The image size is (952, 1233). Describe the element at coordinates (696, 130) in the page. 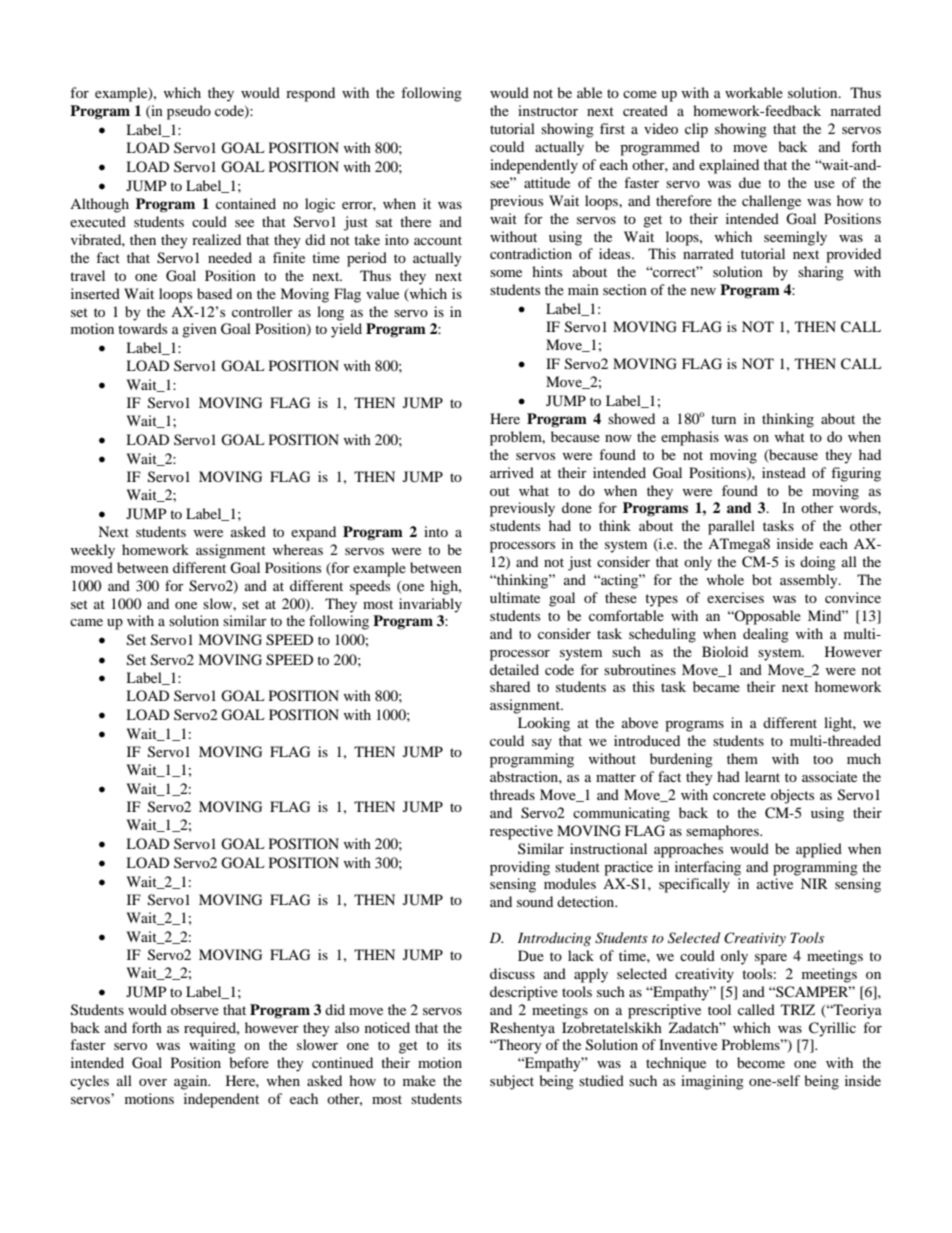

I see `clip` at that location.
